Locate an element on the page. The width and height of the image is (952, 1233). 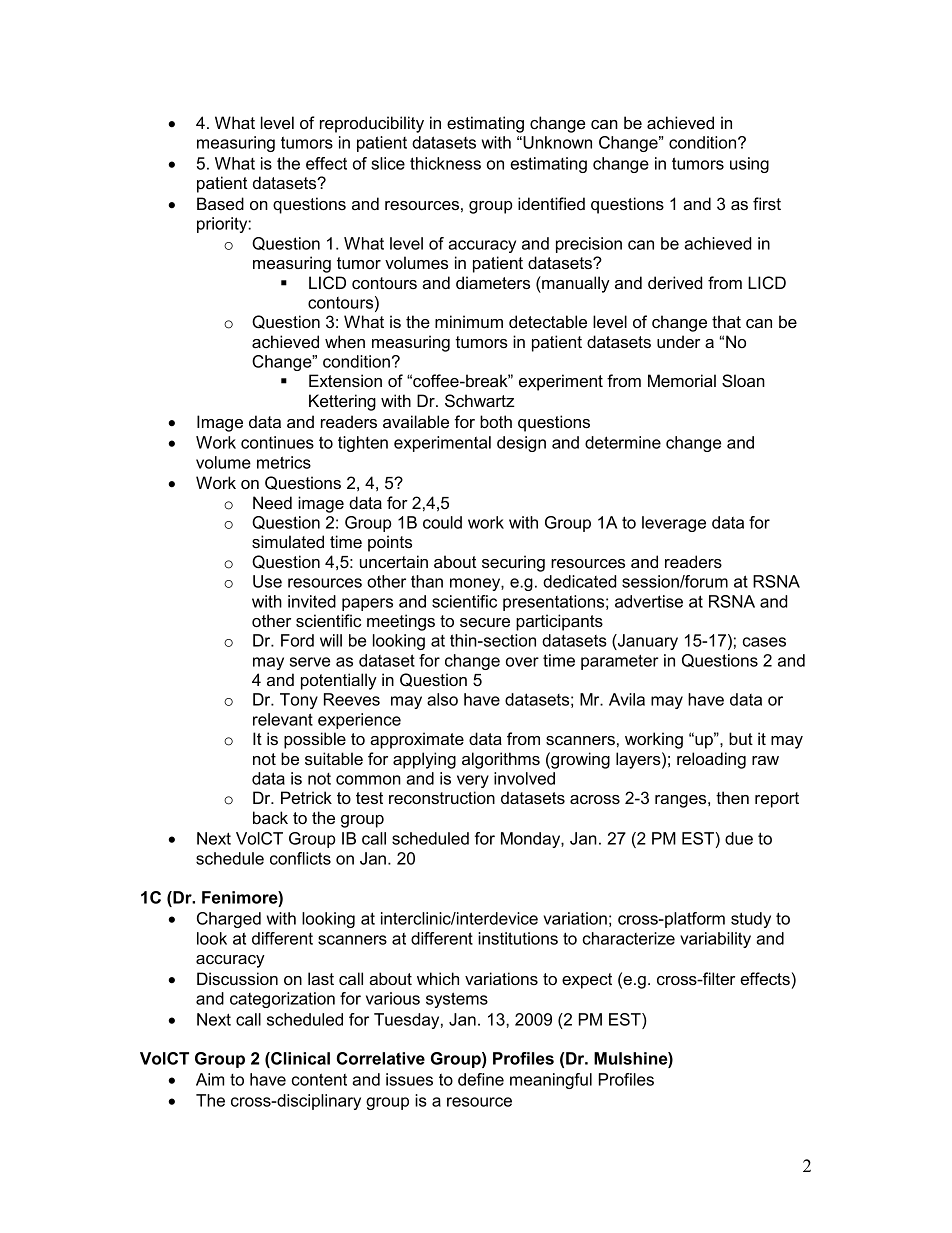
relevant is located at coordinates (283, 719).
